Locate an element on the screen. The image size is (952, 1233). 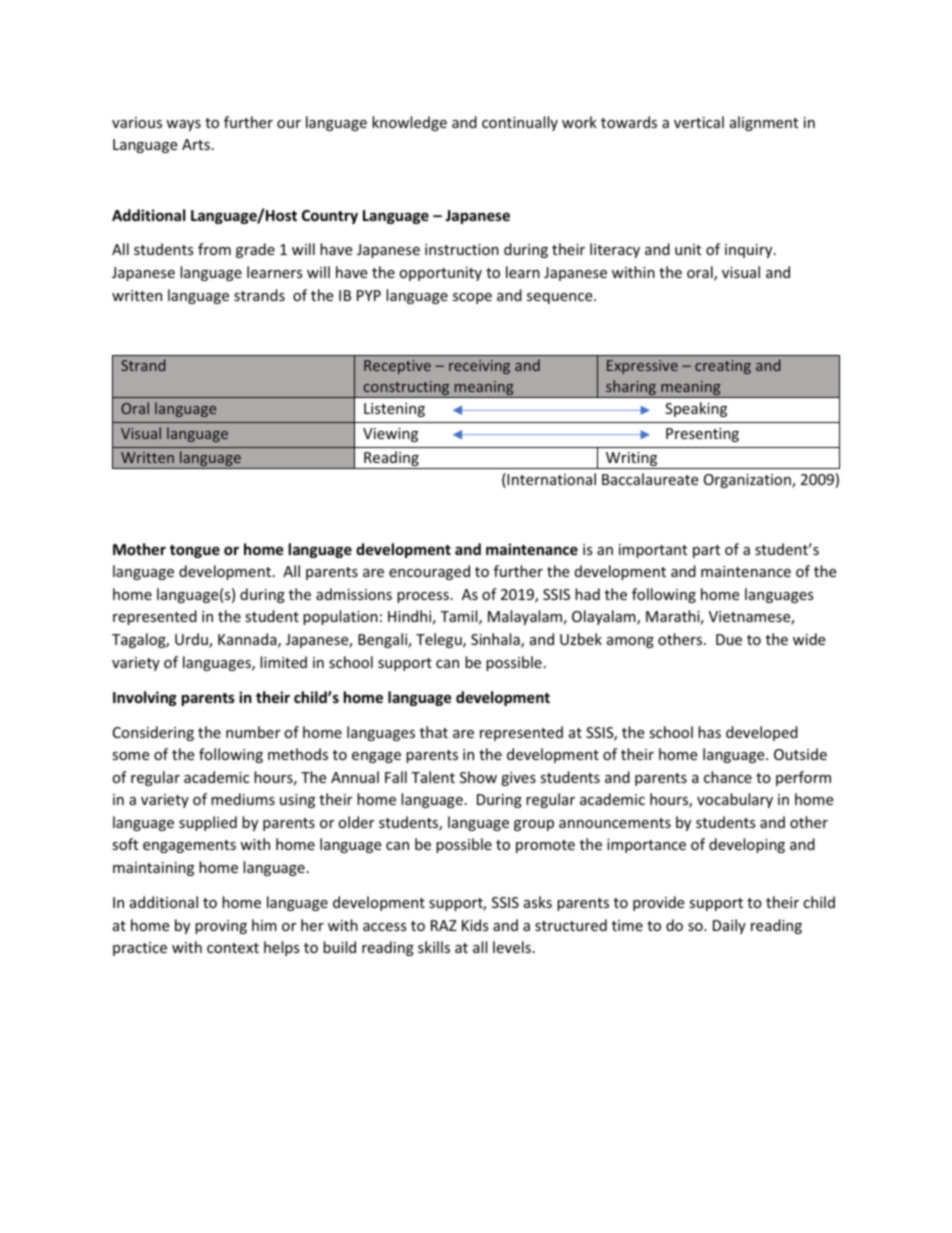
proving is located at coordinates (221, 927).
